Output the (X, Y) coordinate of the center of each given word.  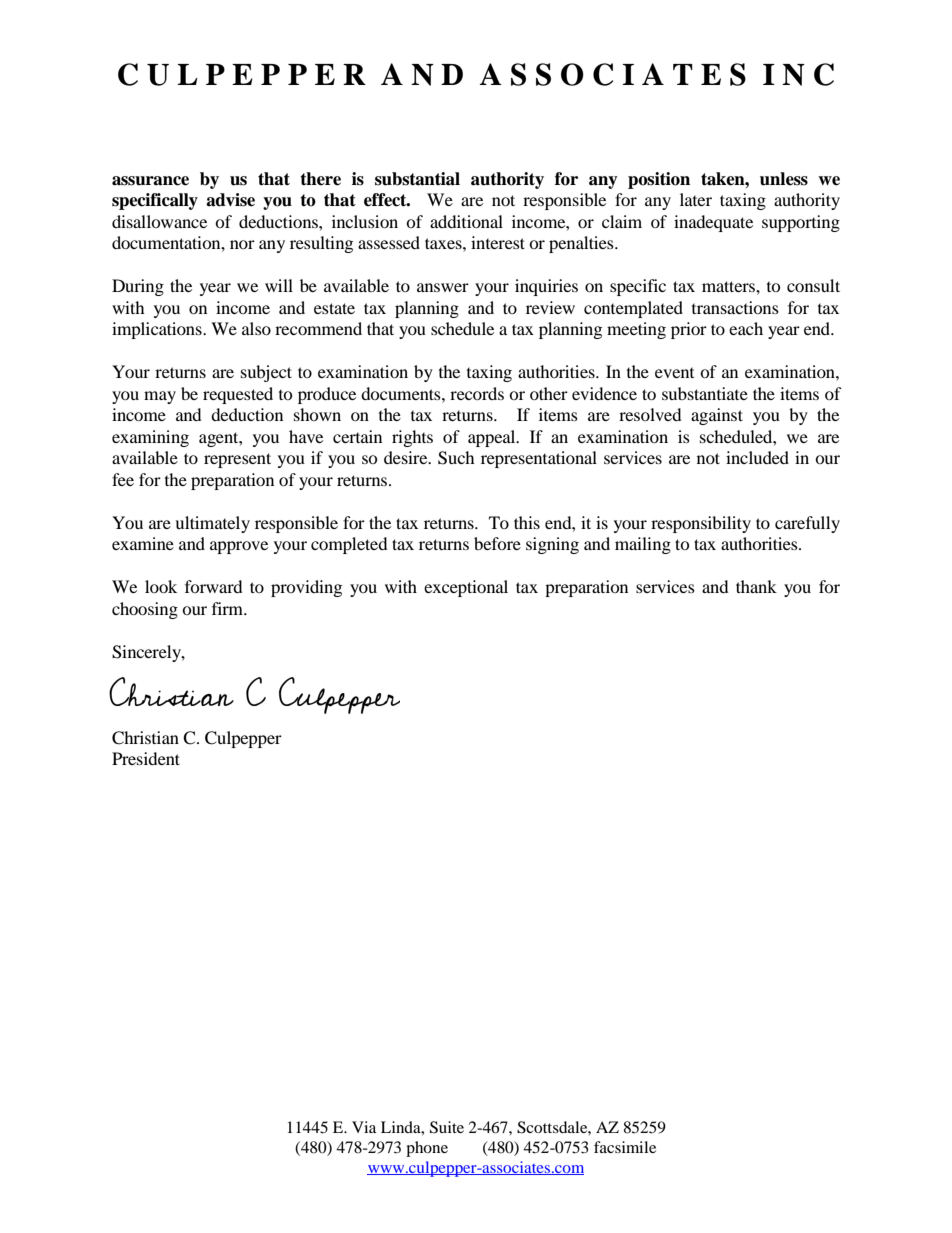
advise (230, 200)
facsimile (625, 1147)
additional (466, 221)
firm (228, 608)
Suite (447, 1127)
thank (756, 586)
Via (364, 1127)
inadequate (713, 223)
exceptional (466, 588)
